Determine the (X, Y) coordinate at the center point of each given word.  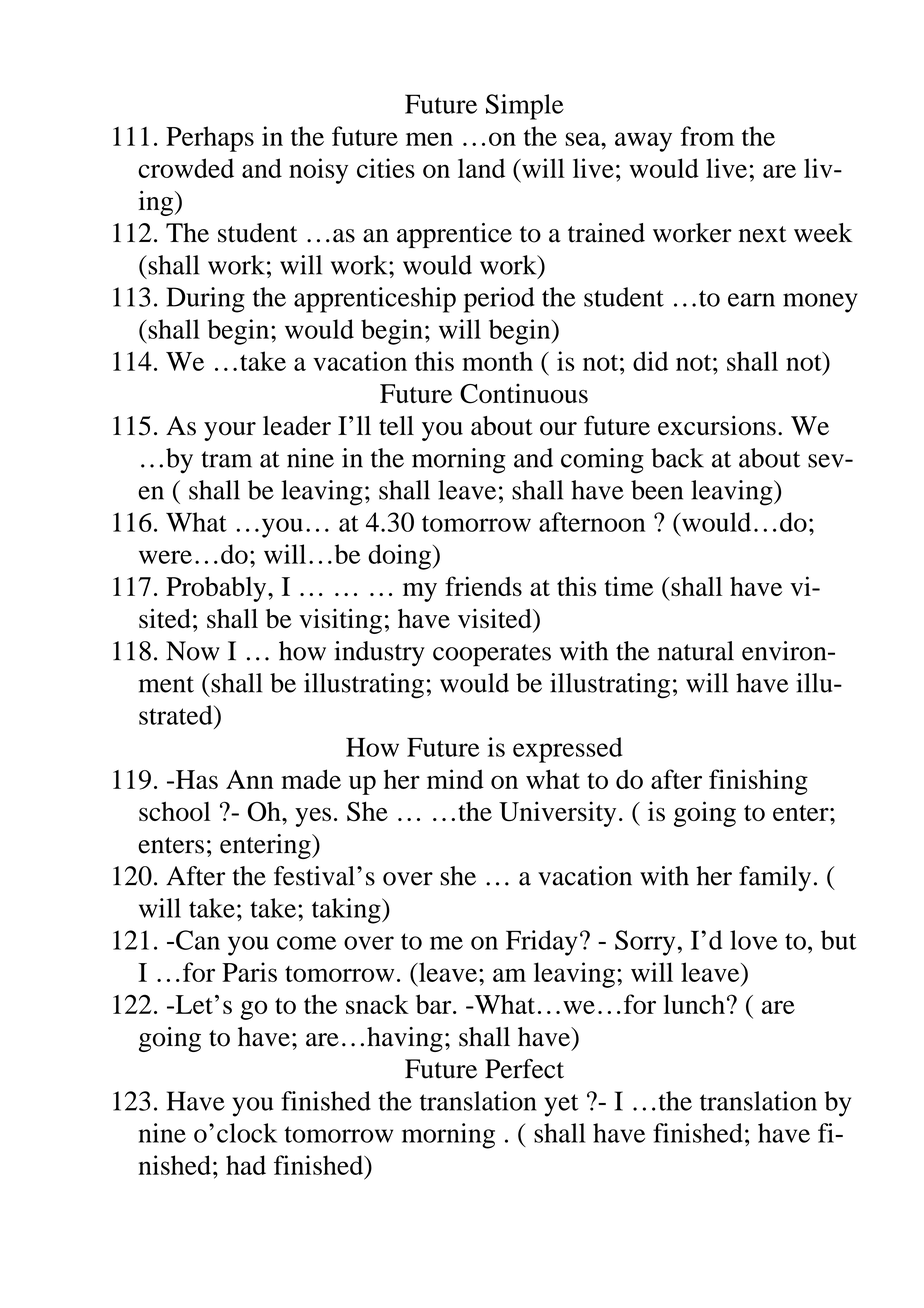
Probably (217, 589)
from (707, 136)
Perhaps (210, 139)
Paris (249, 972)
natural (695, 651)
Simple (525, 107)
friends (483, 586)
